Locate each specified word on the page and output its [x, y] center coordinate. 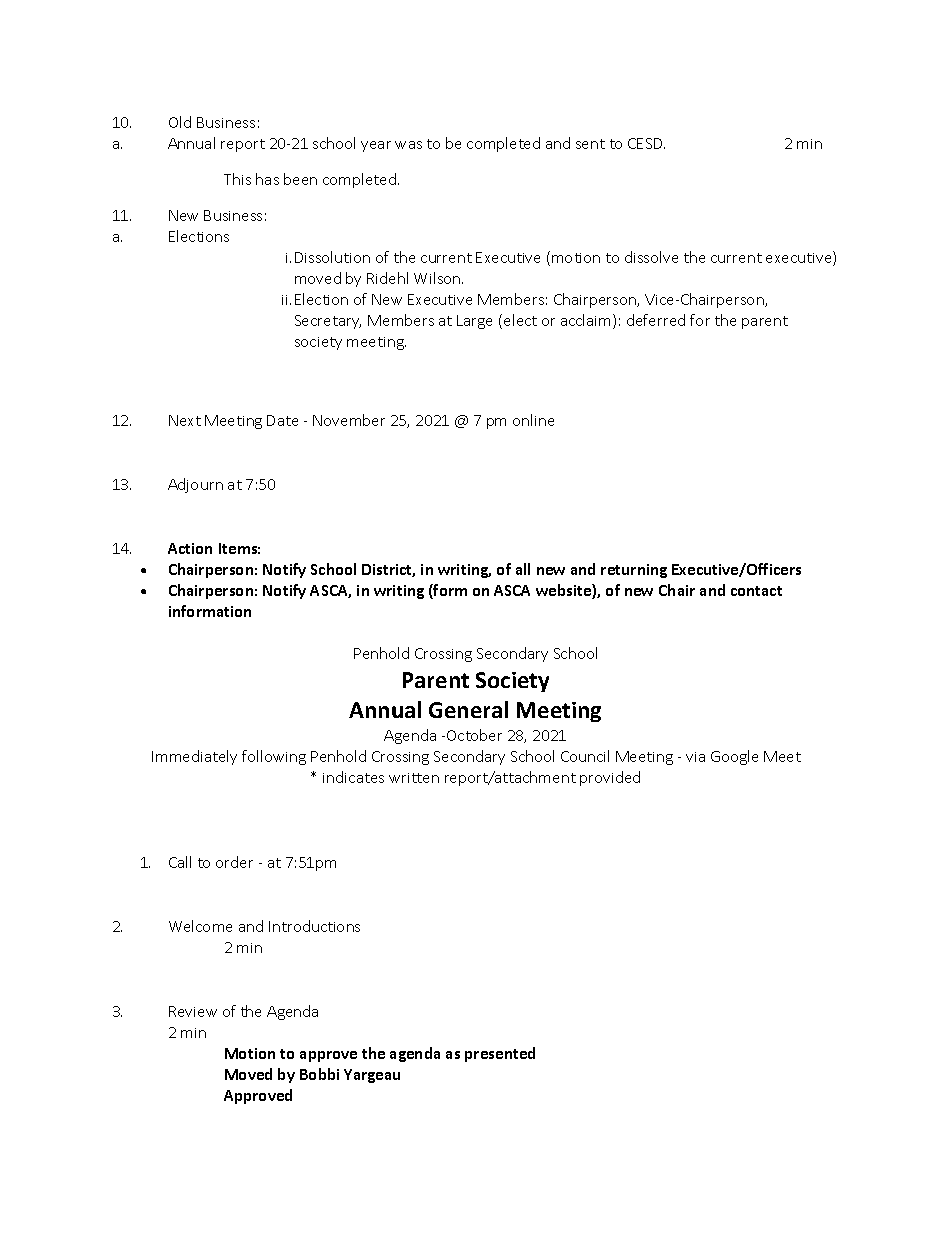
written [414, 778]
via [695, 757]
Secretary [328, 322]
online [533, 420]
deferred [656, 320]
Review [193, 1011]
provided [610, 778]
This [237, 179]
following [274, 757]
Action [190, 548]
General [468, 709]
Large [474, 322]
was [408, 145]
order [234, 862]
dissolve [651, 257]
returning [634, 571]
